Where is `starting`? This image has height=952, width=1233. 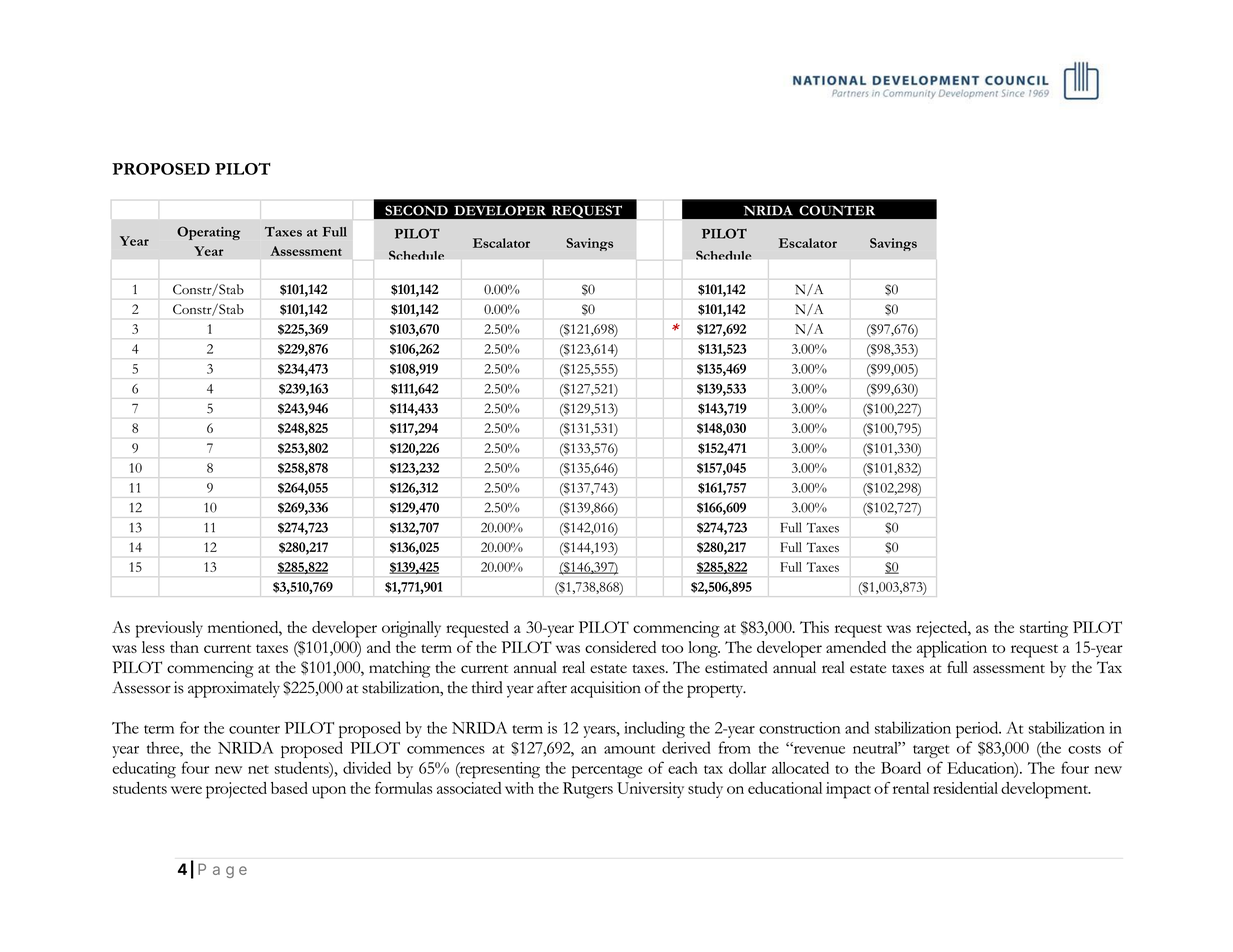 starting is located at coordinates (1044, 629).
